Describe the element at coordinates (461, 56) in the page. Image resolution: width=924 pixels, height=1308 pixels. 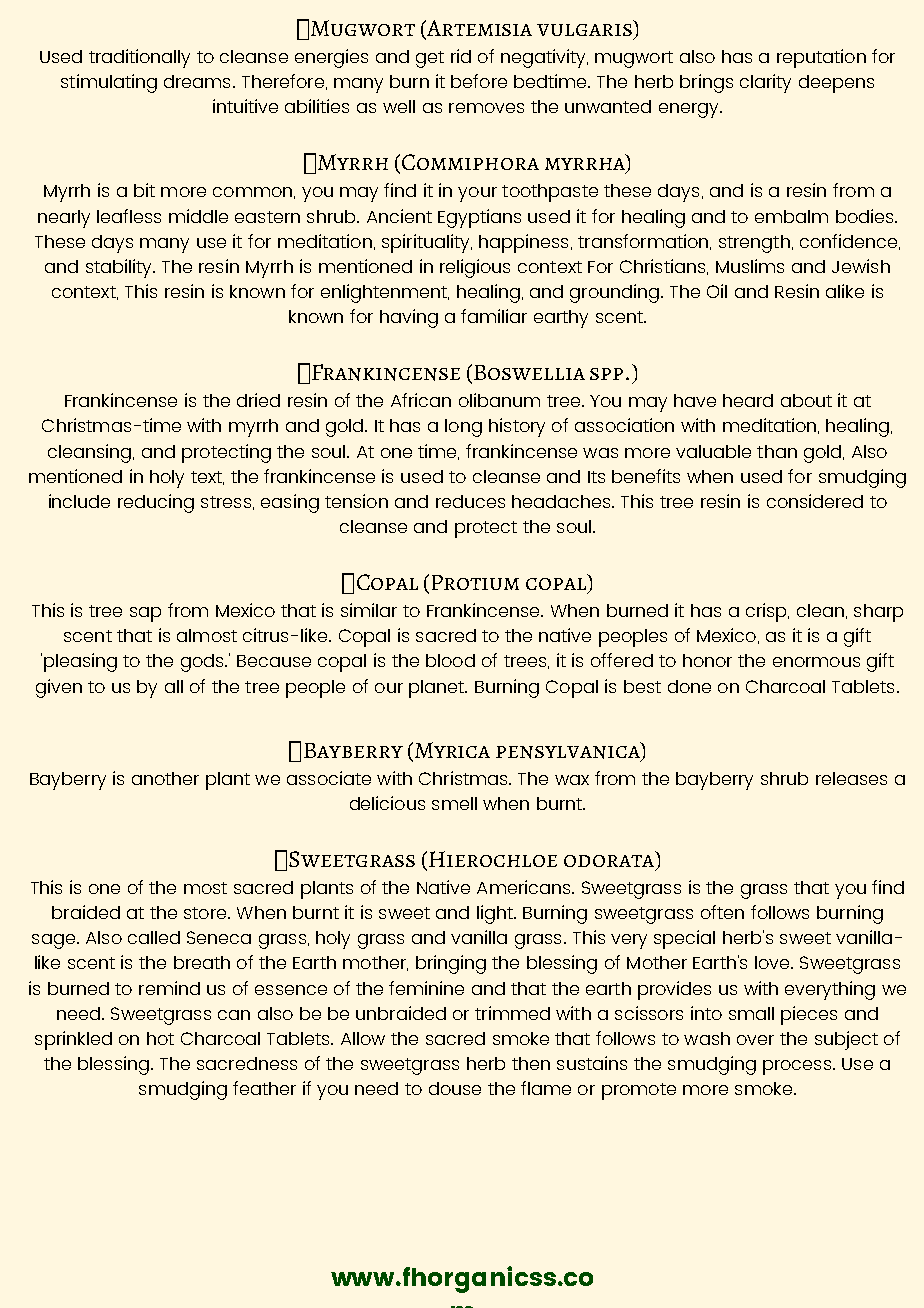
I see `rid` at that location.
